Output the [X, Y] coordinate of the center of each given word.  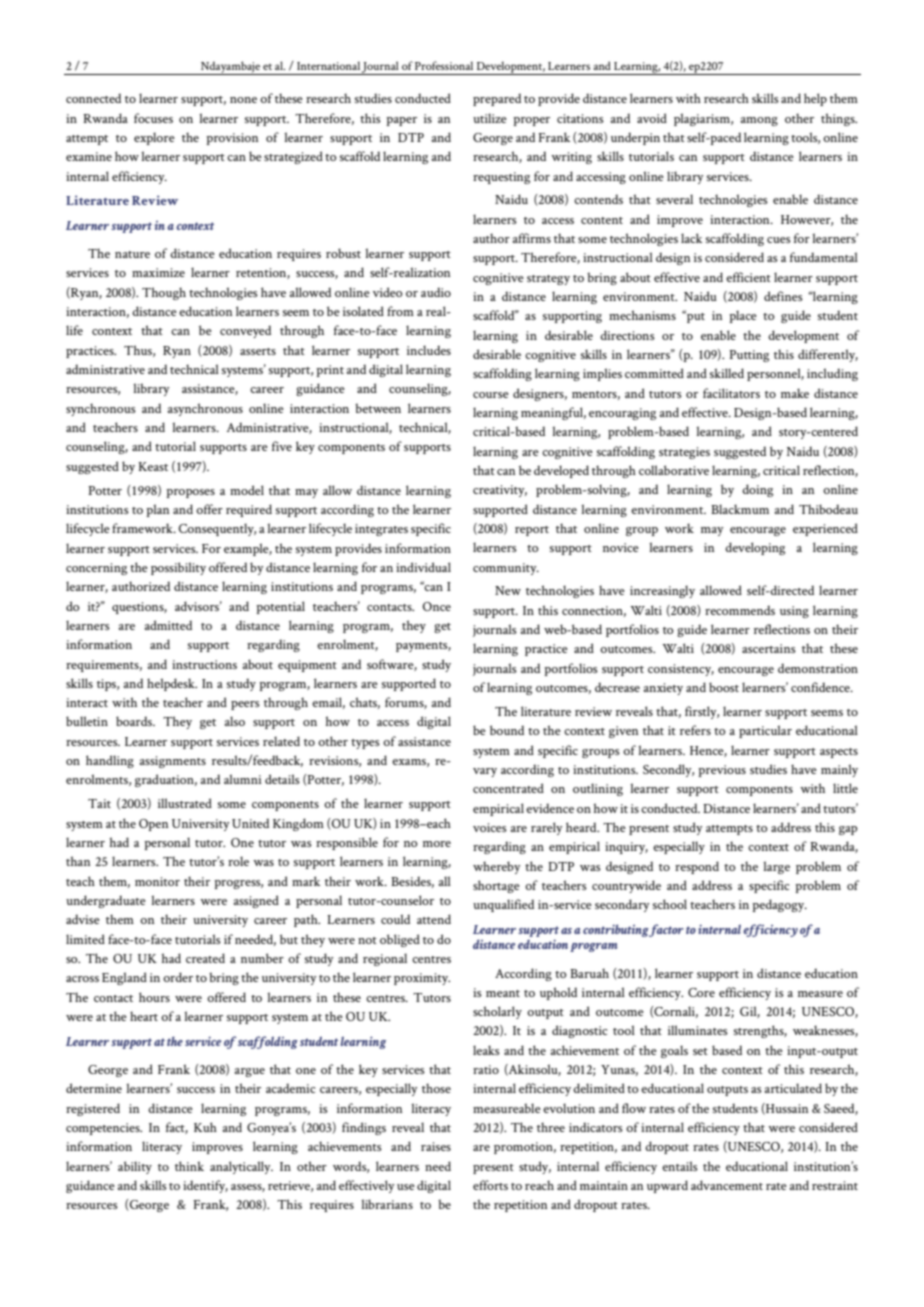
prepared [497, 99]
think [189, 1166]
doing [757, 490]
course [491, 395]
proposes [190, 493]
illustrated [185, 803]
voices [490, 827]
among [759, 121]
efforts [490, 1185]
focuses [153, 118]
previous [722, 771]
